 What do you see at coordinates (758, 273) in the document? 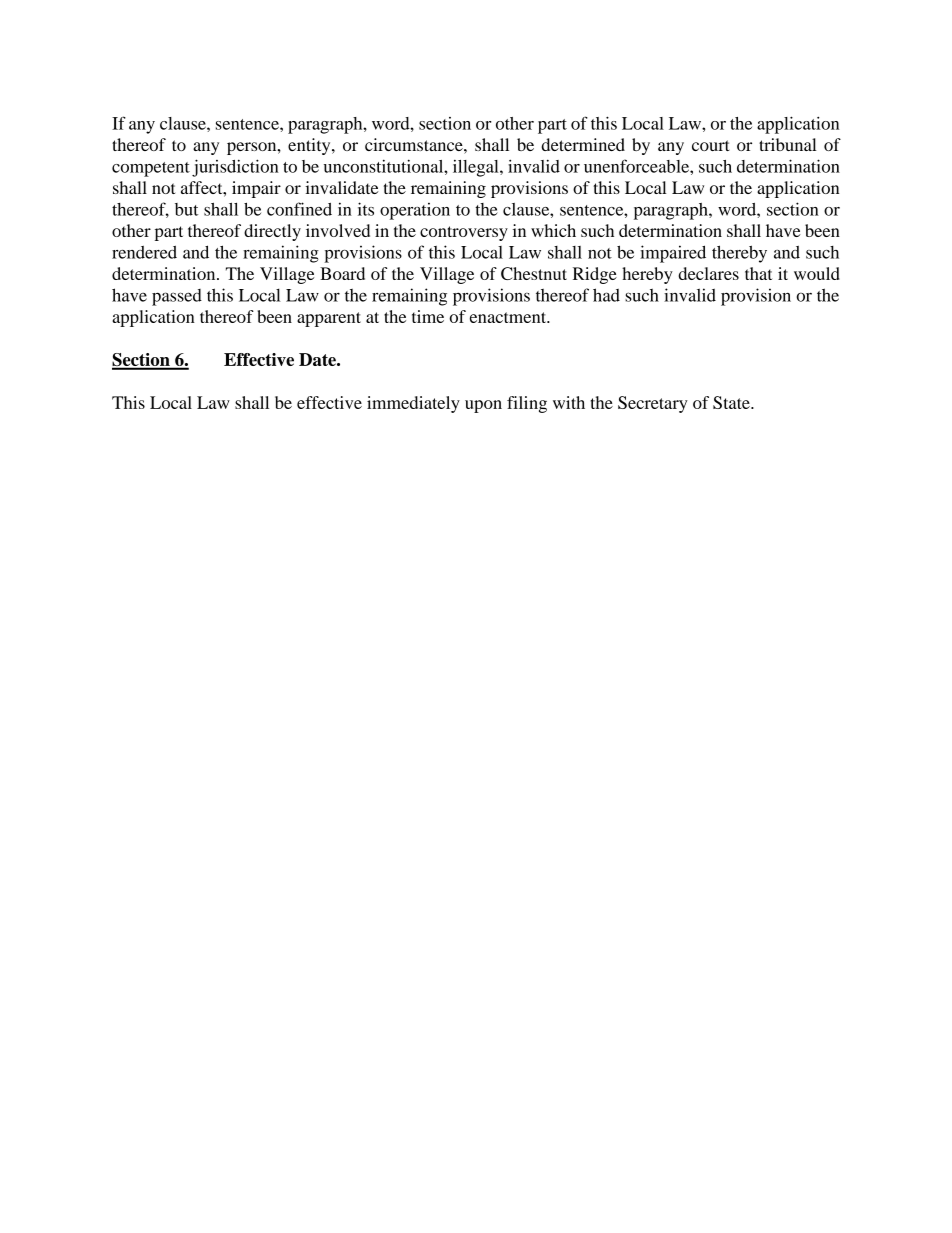
I see `that` at bounding box center [758, 273].
